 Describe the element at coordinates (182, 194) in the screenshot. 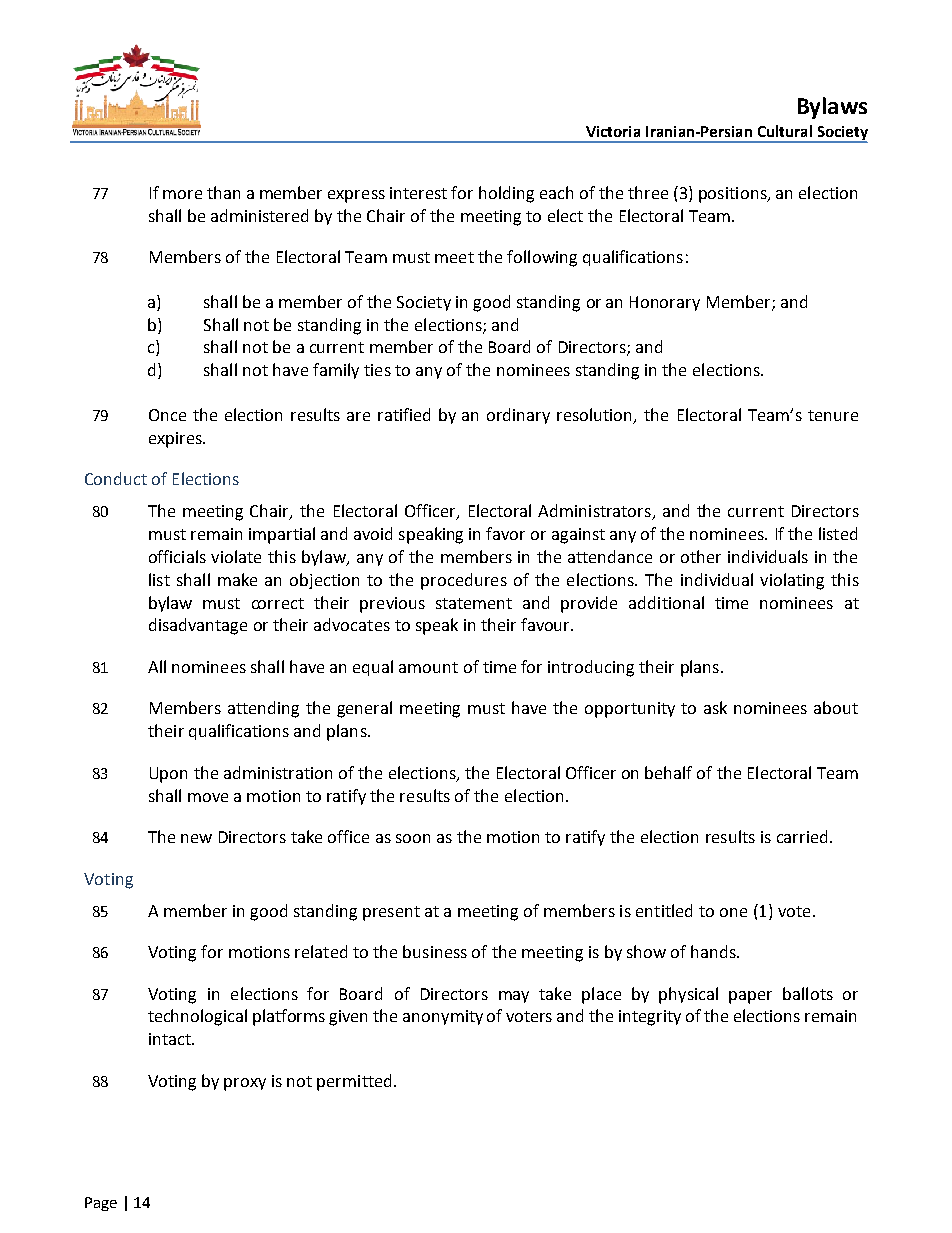

I see `more` at that location.
